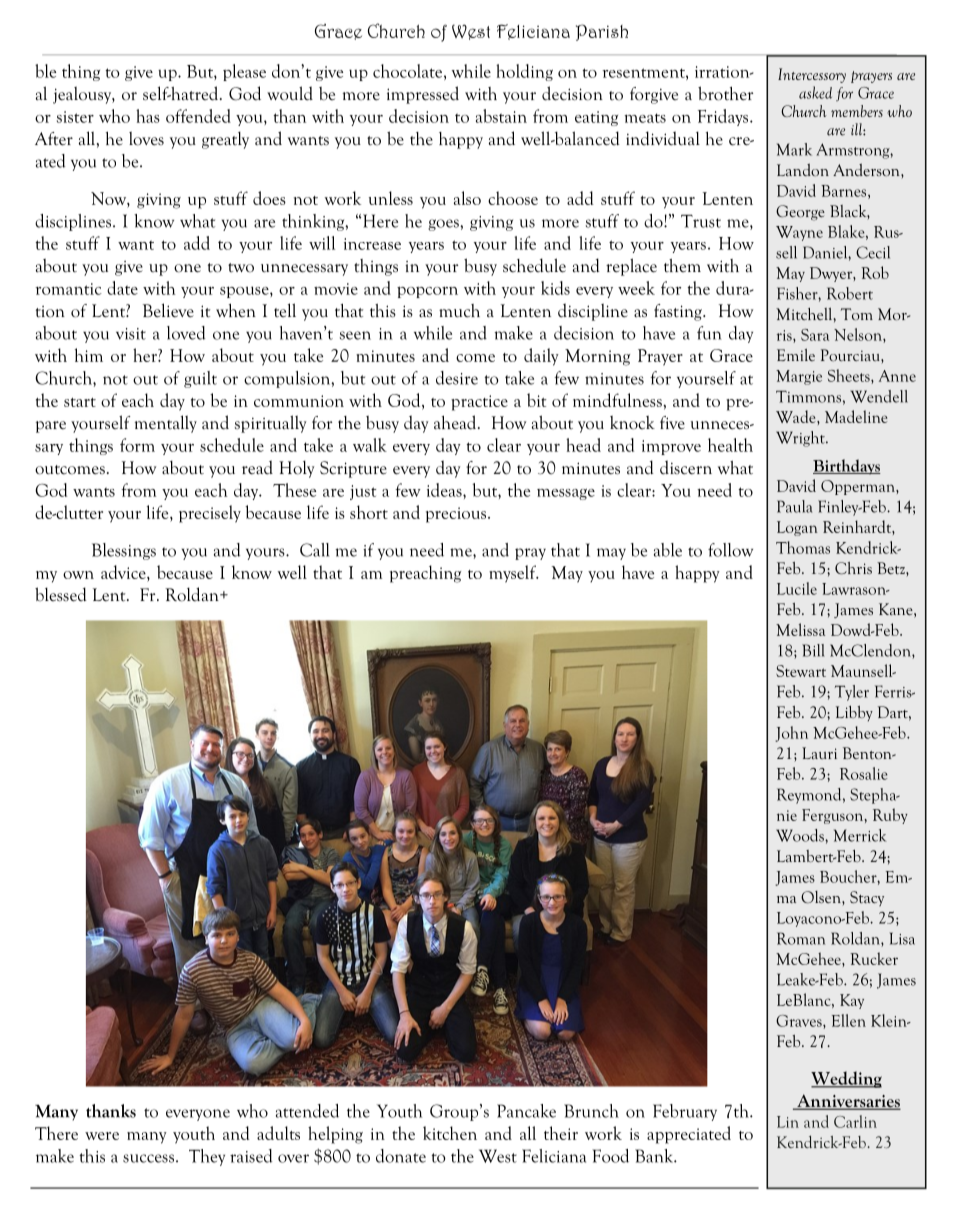 The image size is (953, 1232). I want to click on mentally, so click(166, 424).
